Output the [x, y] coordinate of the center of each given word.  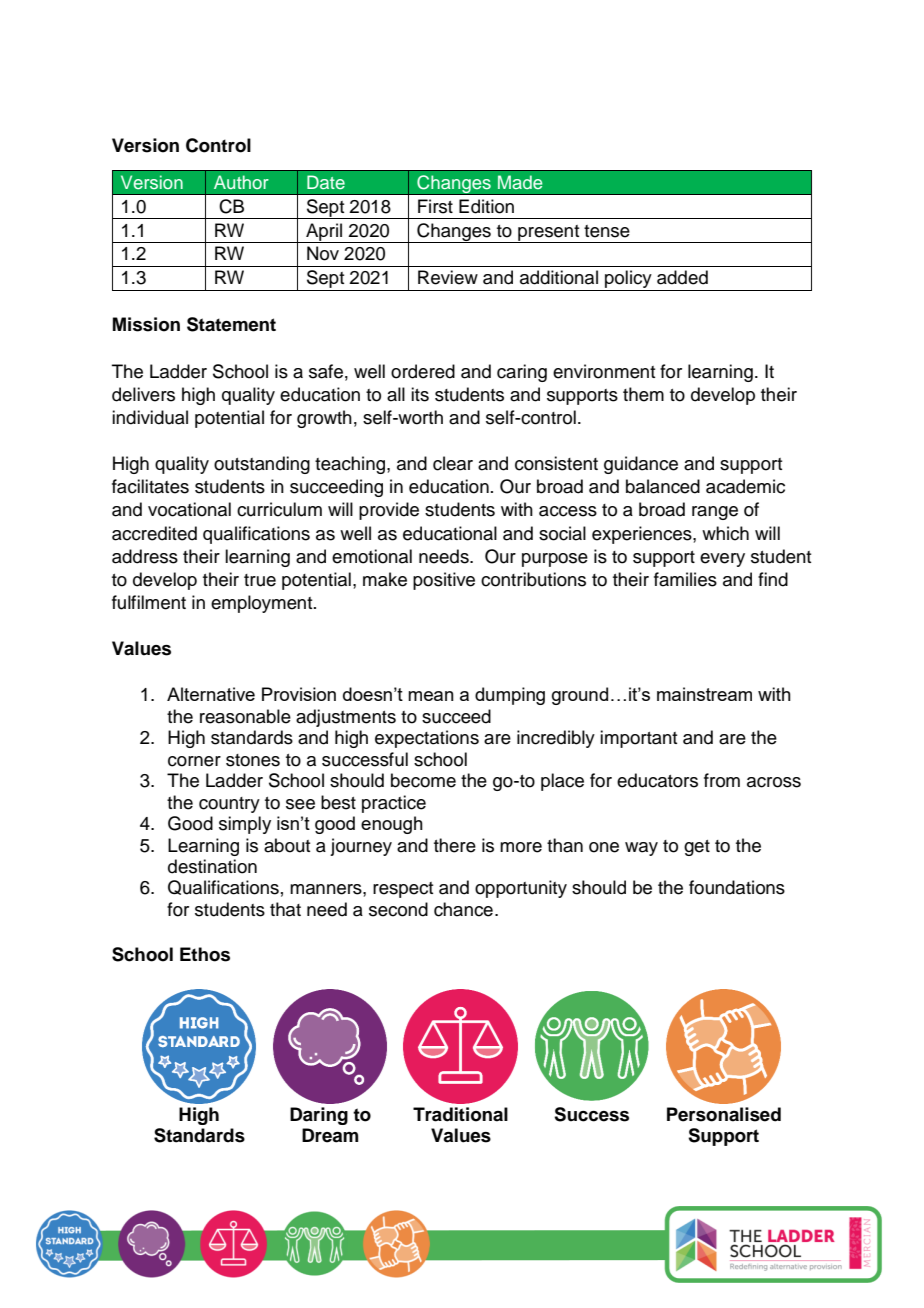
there [455, 845]
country [229, 805]
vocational [189, 509]
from [722, 780]
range [715, 513]
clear [453, 463]
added [682, 277]
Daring [319, 1116]
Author [241, 182]
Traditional [460, 1114]
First [435, 206]
